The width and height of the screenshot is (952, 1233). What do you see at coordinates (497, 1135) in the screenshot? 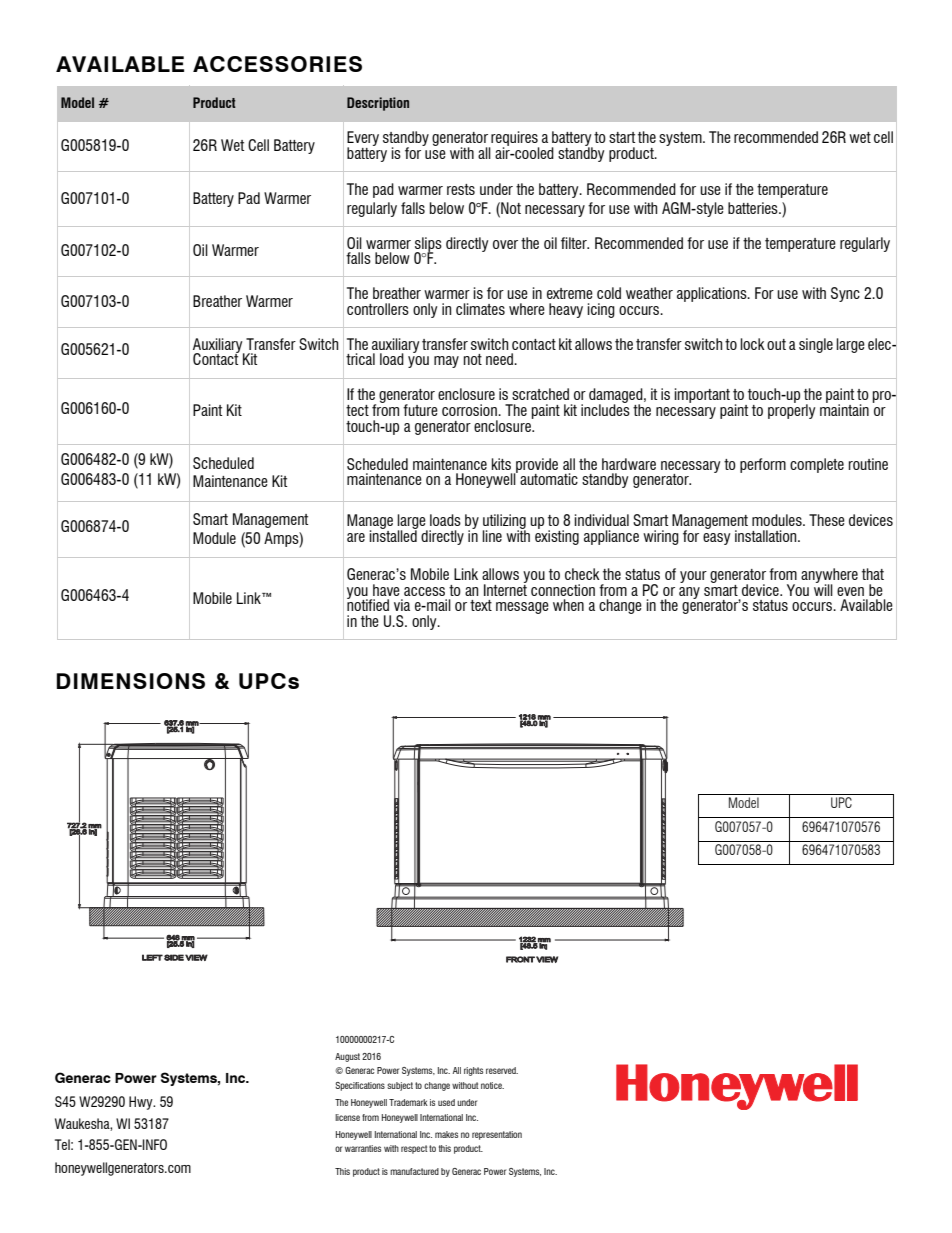
I see `representation` at bounding box center [497, 1135].
